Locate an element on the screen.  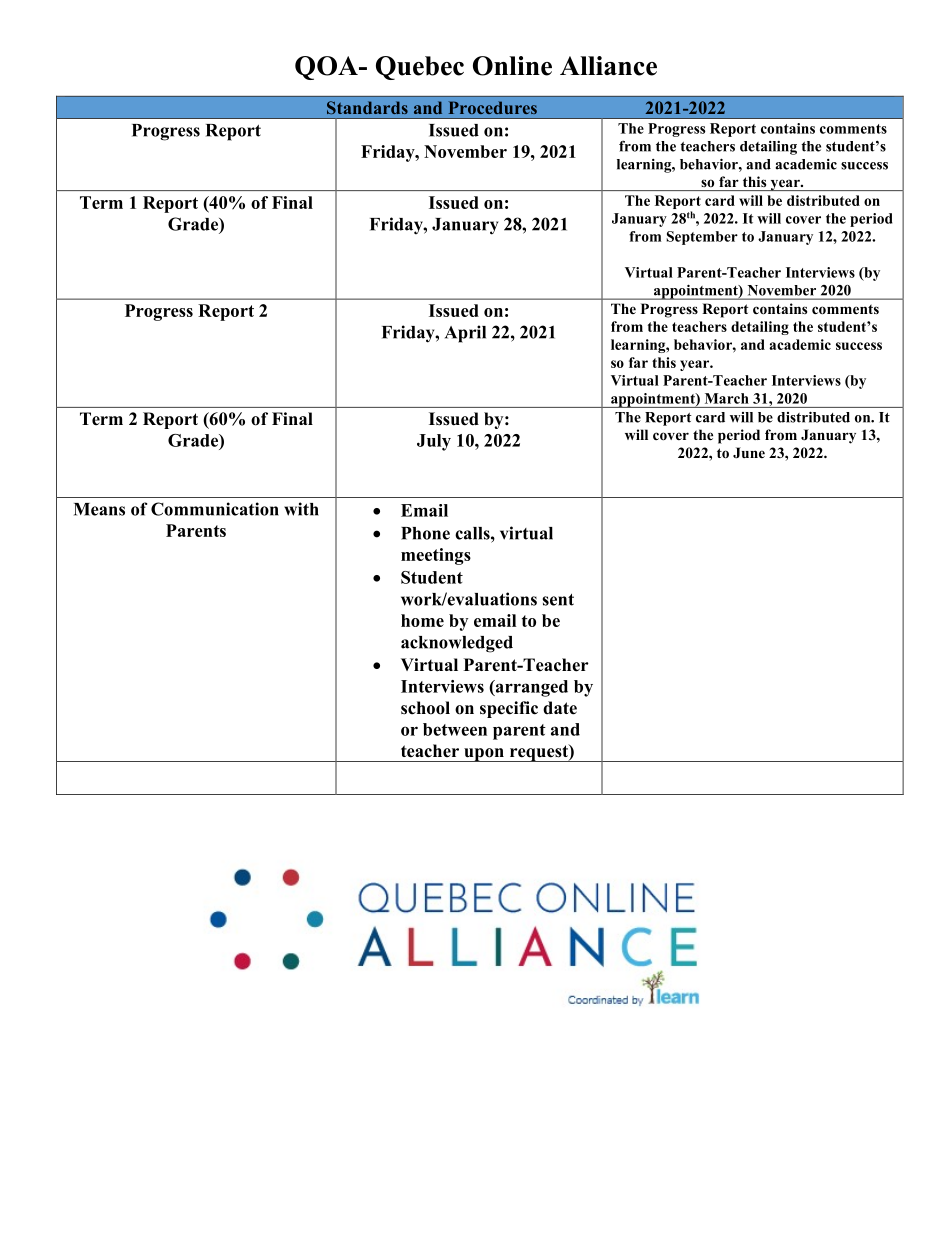
Alliance is located at coordinates (608, 66).
